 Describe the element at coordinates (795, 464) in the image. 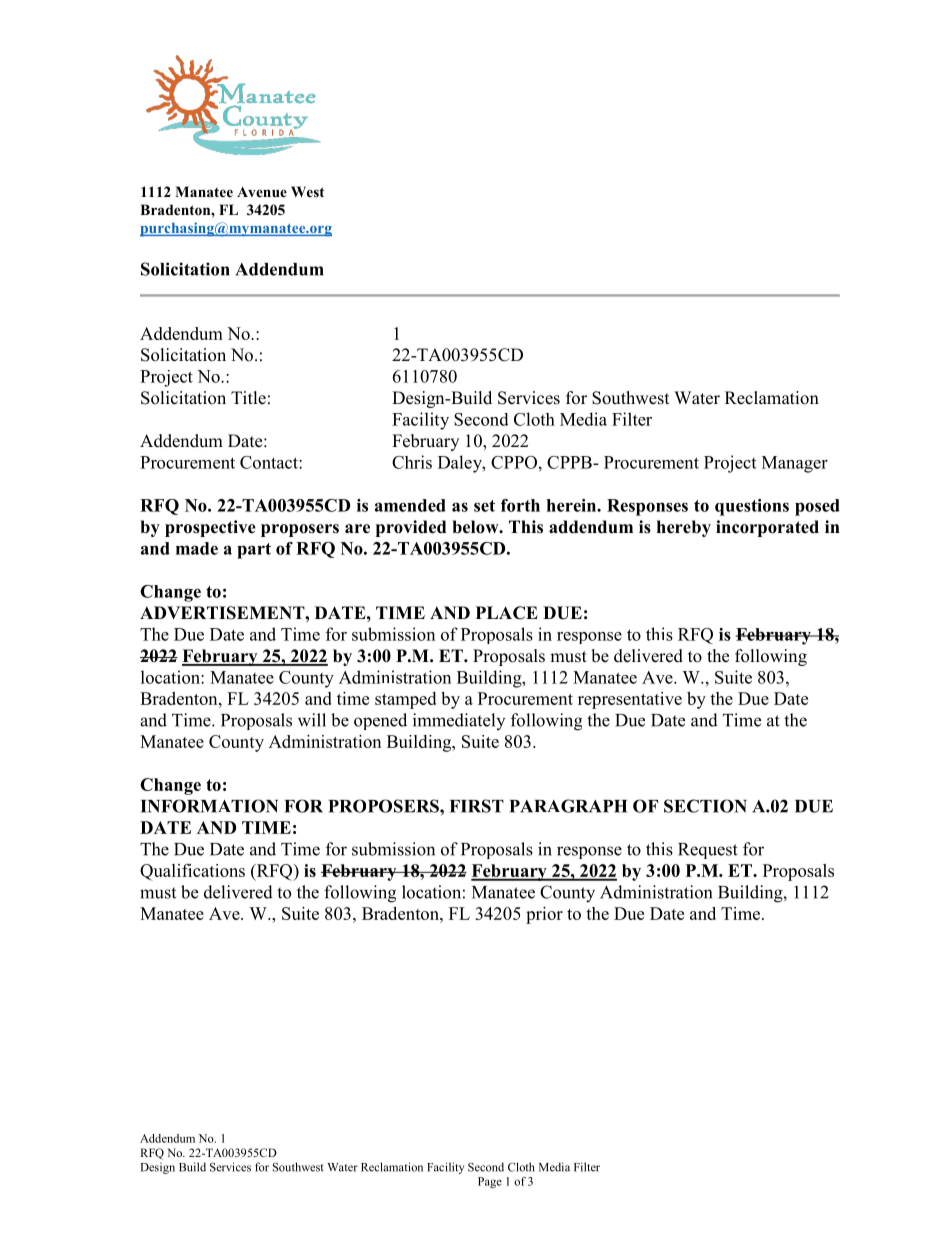

I see `Manager` at that location.
